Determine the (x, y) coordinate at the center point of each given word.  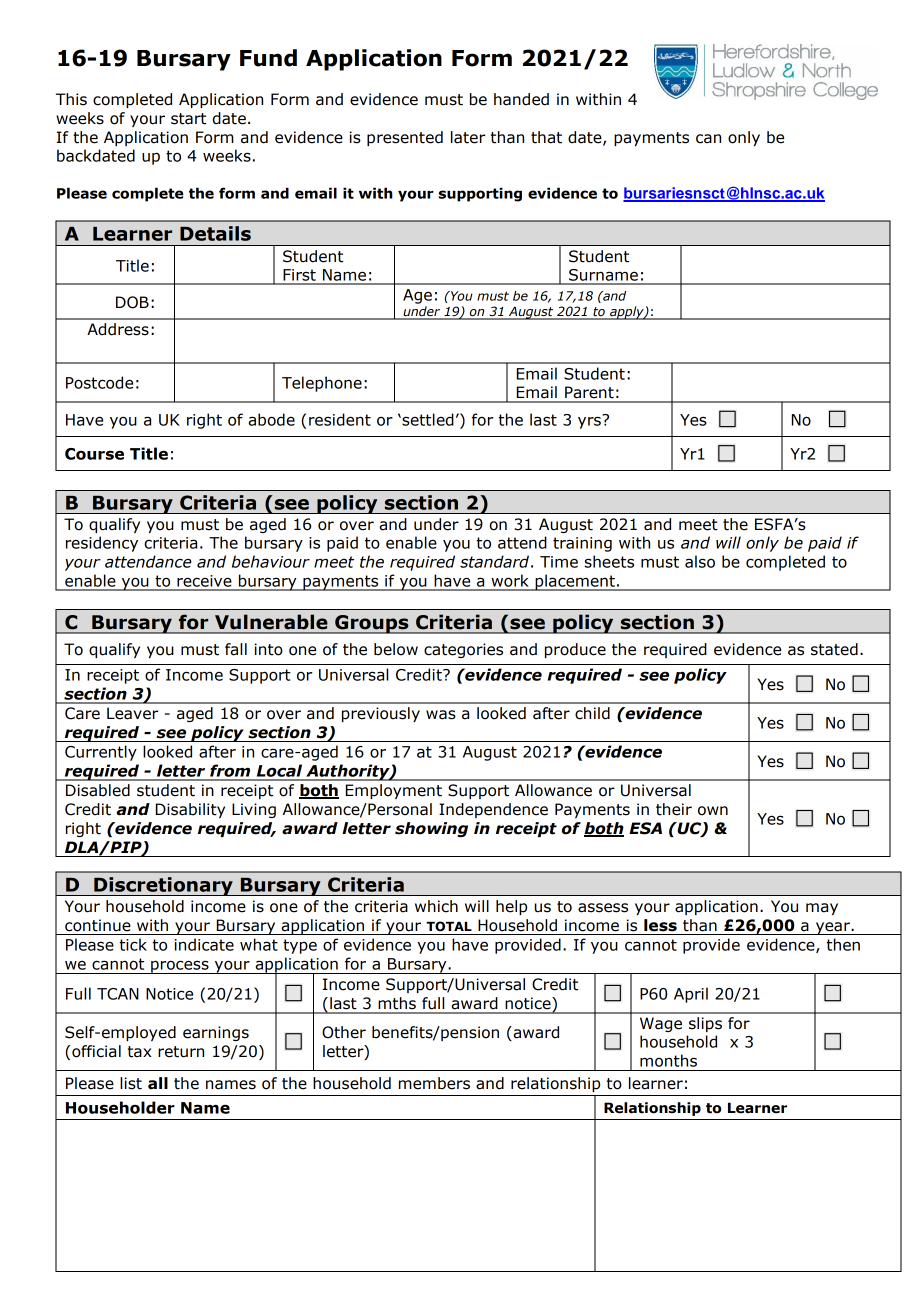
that (546, 137)
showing (431, 829)
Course (94, 454)
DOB (132, 302)
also (700, 561)
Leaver (132, 713)
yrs (590, 421)
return (181, 1052)
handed (521, 99)
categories (463, 650)
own (713, 811)
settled (427, 419)
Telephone (322, 384)
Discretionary (163, 886)
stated (834, 649)
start (188, 119)
